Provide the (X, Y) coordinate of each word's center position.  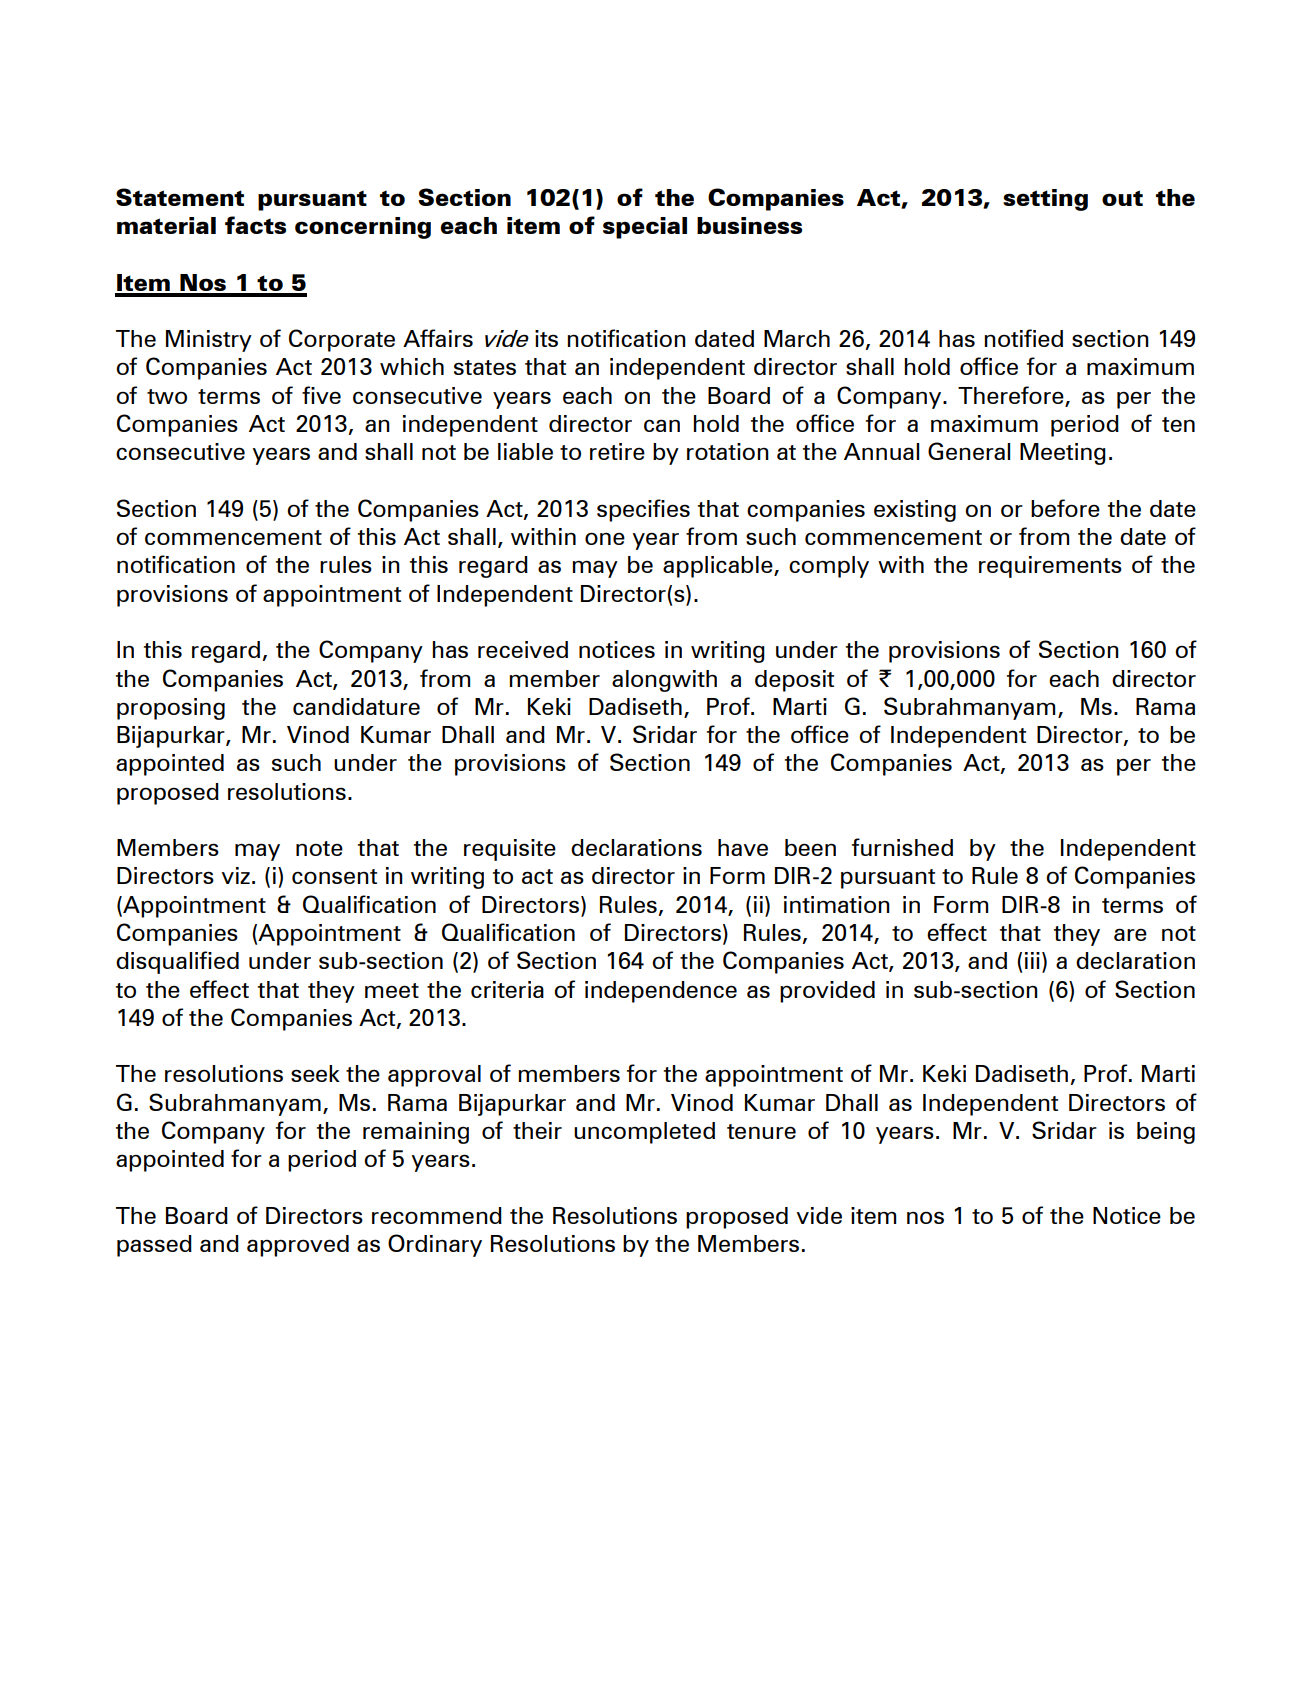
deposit (794, 681)
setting (1045, 200)
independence (661, 992)
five (321, 395)
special (645, 228)
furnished (902, 847)
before (1065, 508)
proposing (171, 709)
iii (1032, 960)
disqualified (177, 962)
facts (255, 225)
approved (298, 1246)
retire (617, 451)
